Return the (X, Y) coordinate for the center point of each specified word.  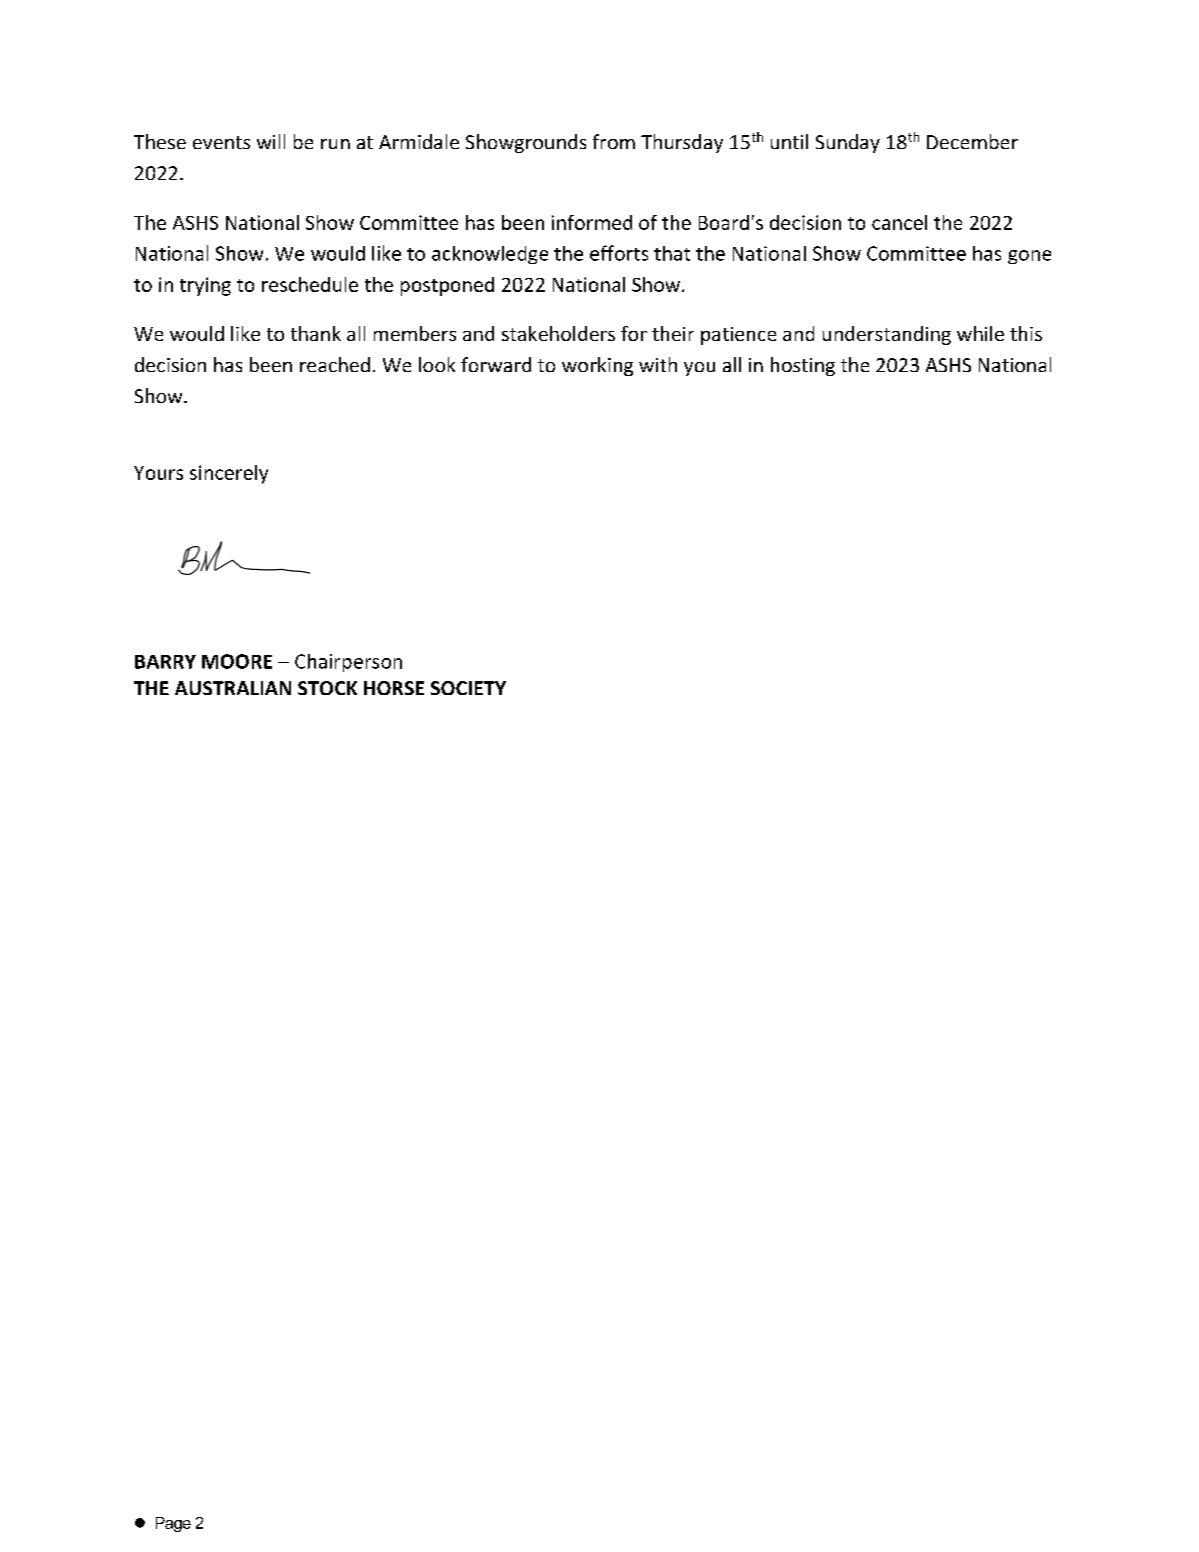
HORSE (394, 688)
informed (592, 222)
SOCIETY (468, 688)
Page (173, 1524)
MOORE (237, 661)
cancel (899, 222)
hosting (803, 366)
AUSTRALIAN (233, 688)
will (271, 141)
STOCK (327, 688)
